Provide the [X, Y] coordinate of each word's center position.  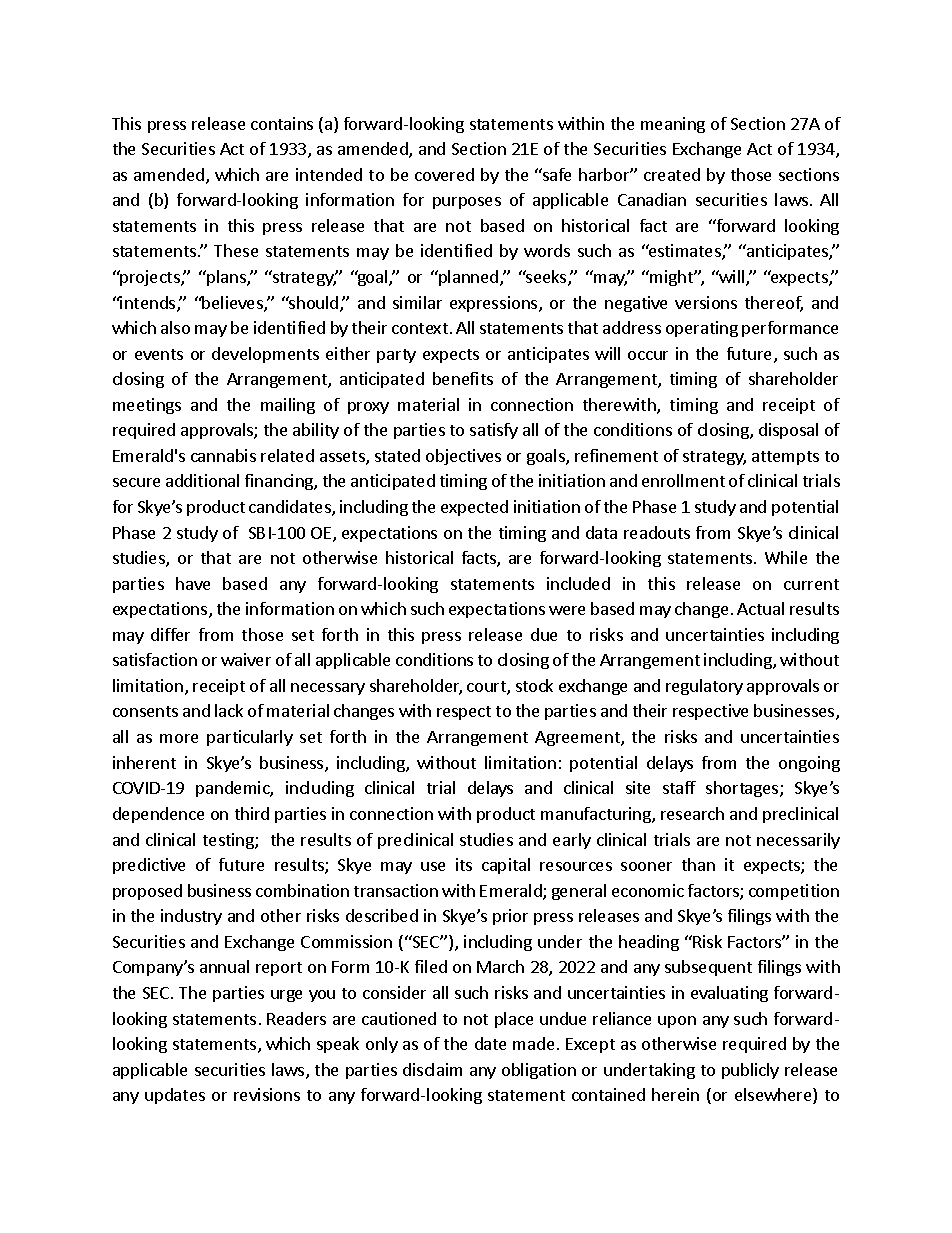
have [193, 583]
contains [282, 123]
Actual [760, 608]
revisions [267, 1094]
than [698, 864]
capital [506, 866]
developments [265, 355]
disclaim [432, 1069]
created [672, 174]
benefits [463, 378]
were [567, 610]
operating [702, 329]
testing [229, 841]
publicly [750, 1071]
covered [444, 174]
